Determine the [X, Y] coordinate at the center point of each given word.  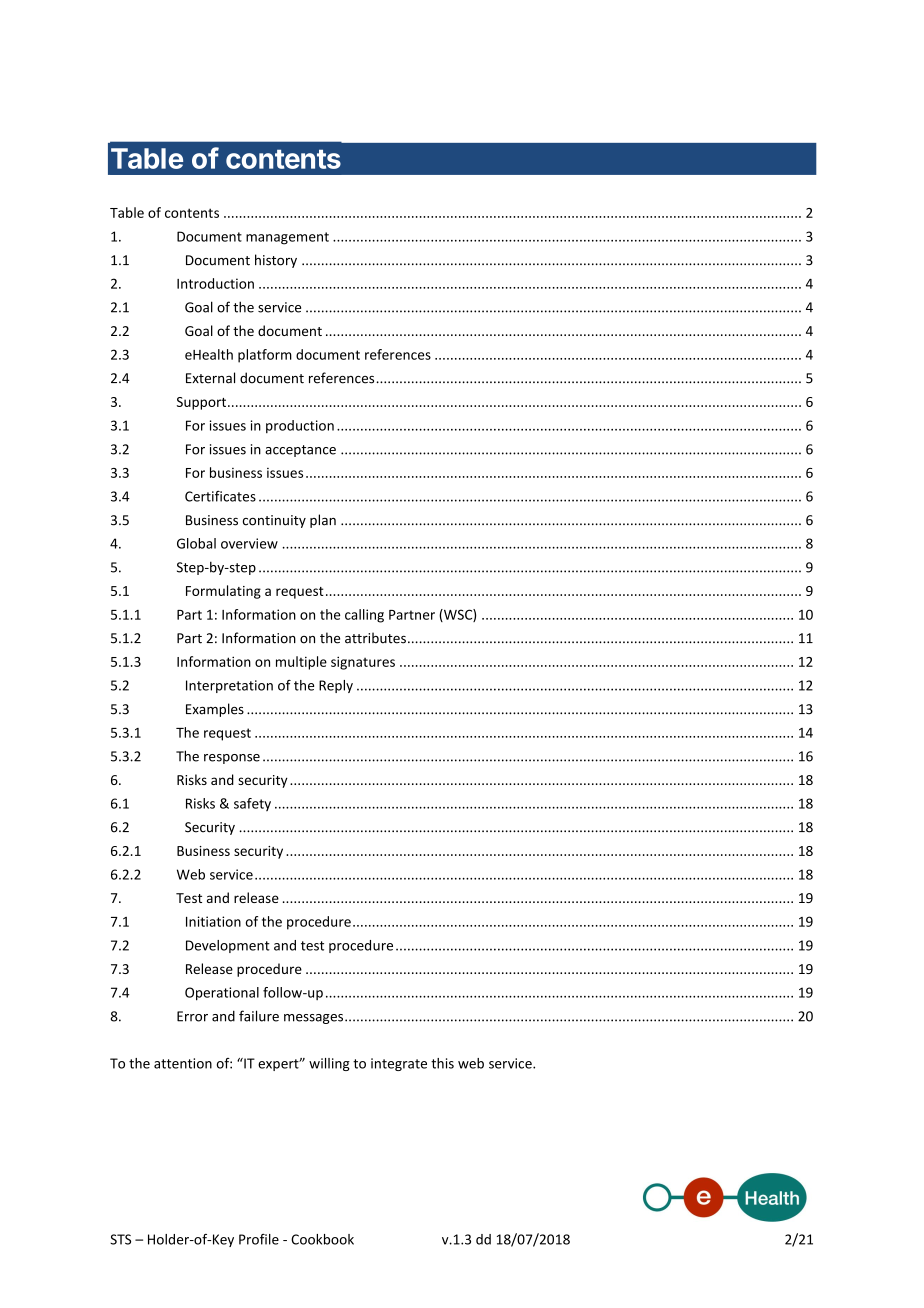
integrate [399, 1064]
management [287, 238]
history [276, 261]
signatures [363, 663]
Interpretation [229, 686]
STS [120, 1239]
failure [259, 1016]
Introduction [215, 283]
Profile [259, 1239]
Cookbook [322, 1239]
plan [323, 521]
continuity [274, 521]
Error [192, 1016]
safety [252, 804]
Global [196, 543]
